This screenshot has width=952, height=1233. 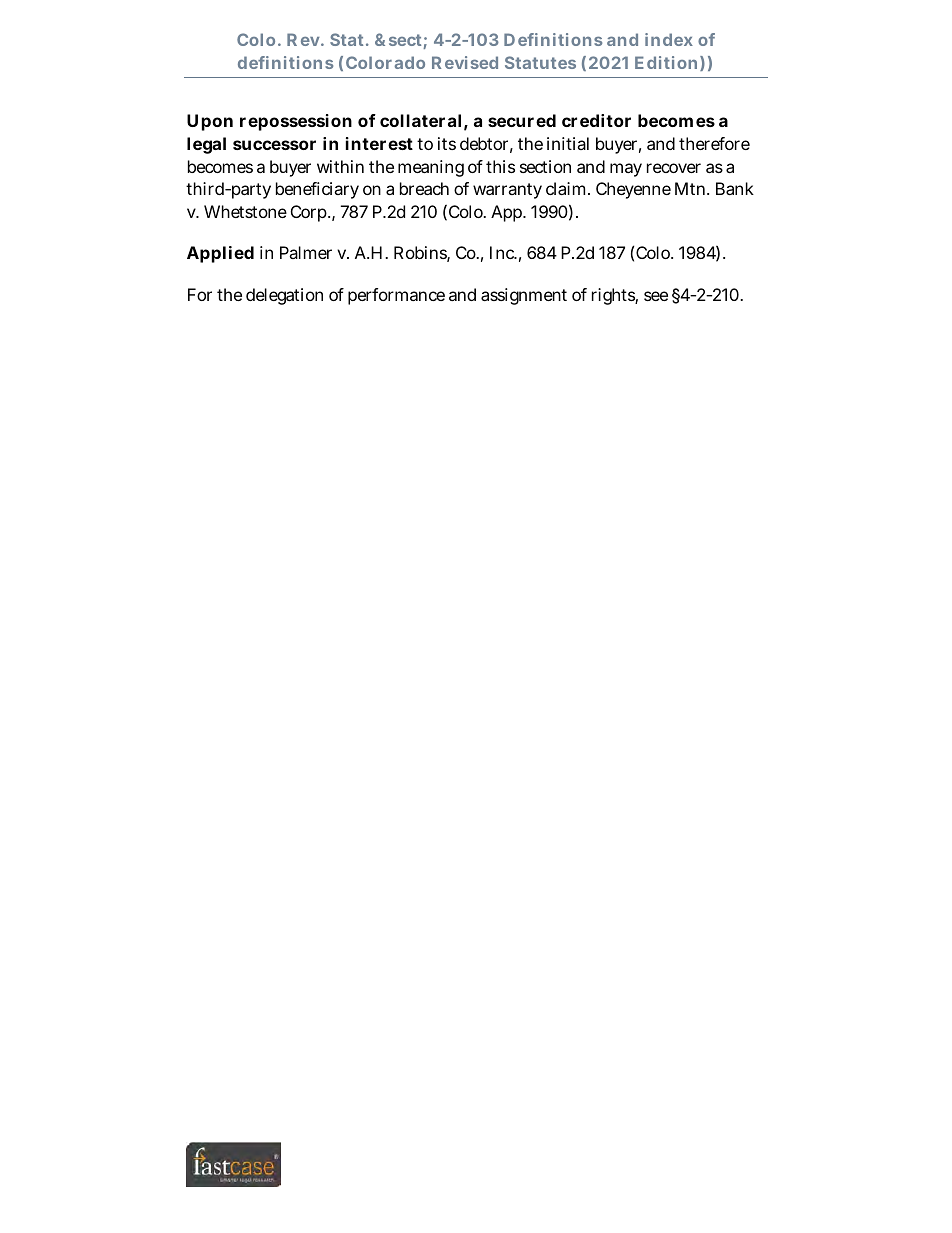 I want to click on Corp, so click(x=310, y=213).
